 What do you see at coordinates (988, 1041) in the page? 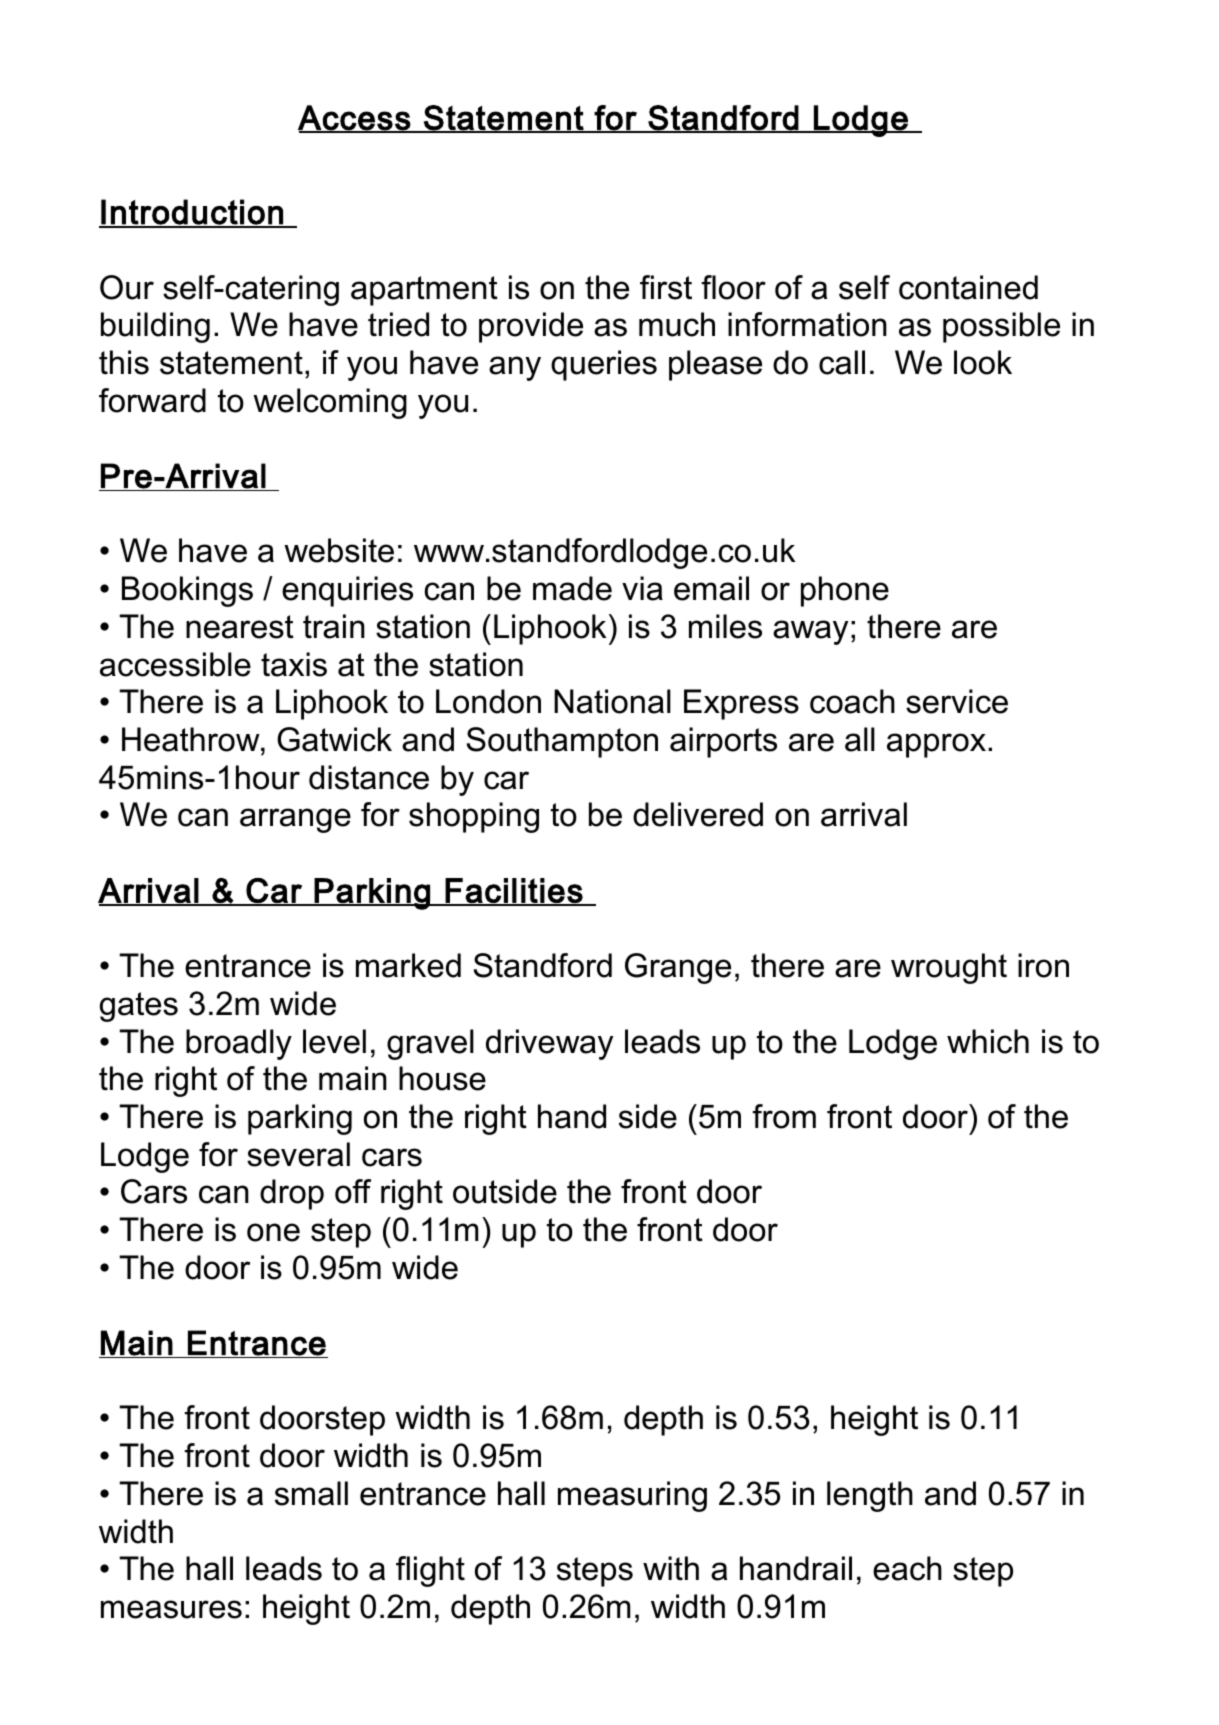
I see `which` at bounding box center [988, 1041].
